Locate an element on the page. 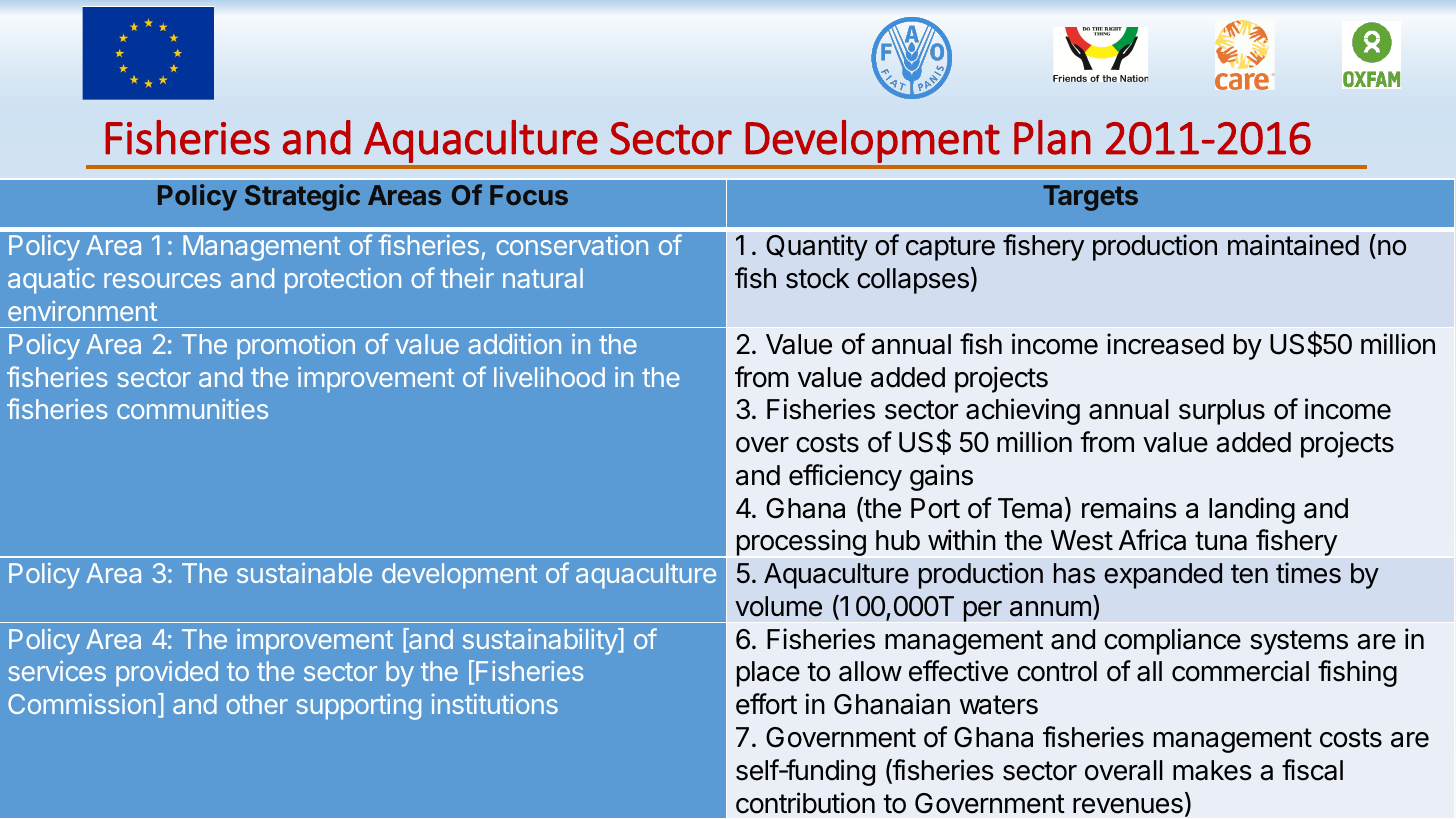 This document has height=819, width=1456. Focus is located at coordinates (529, 195).
